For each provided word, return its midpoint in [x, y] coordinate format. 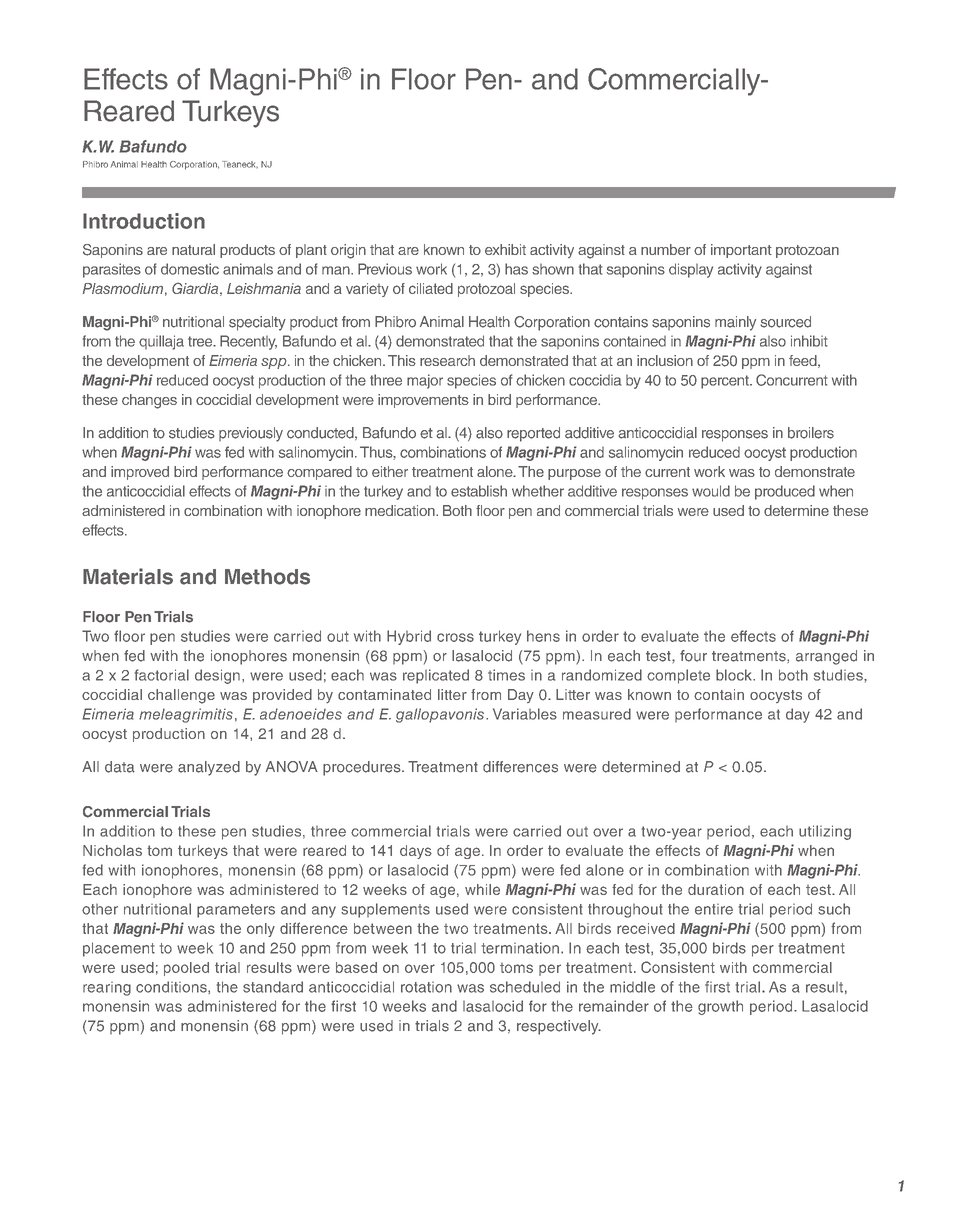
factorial [162, 675]
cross [455, 637]
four [693, 656]
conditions [172, 987]
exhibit [505, 249]
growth [720, 1007]
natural [193, 249]
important [741, 251]
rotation [426, 987]
